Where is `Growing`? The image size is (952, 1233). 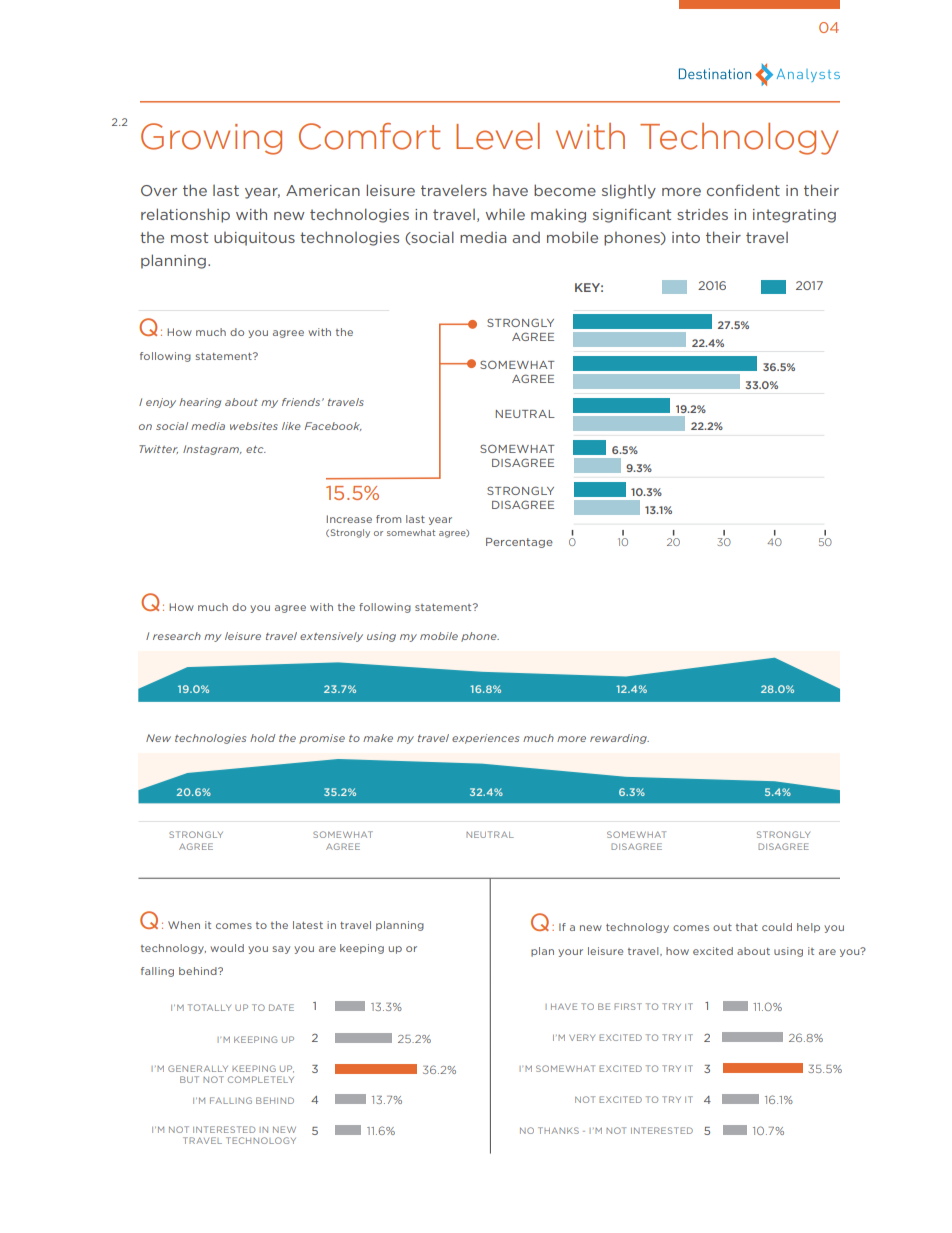
Growing is located at coordinates (211, 139).
